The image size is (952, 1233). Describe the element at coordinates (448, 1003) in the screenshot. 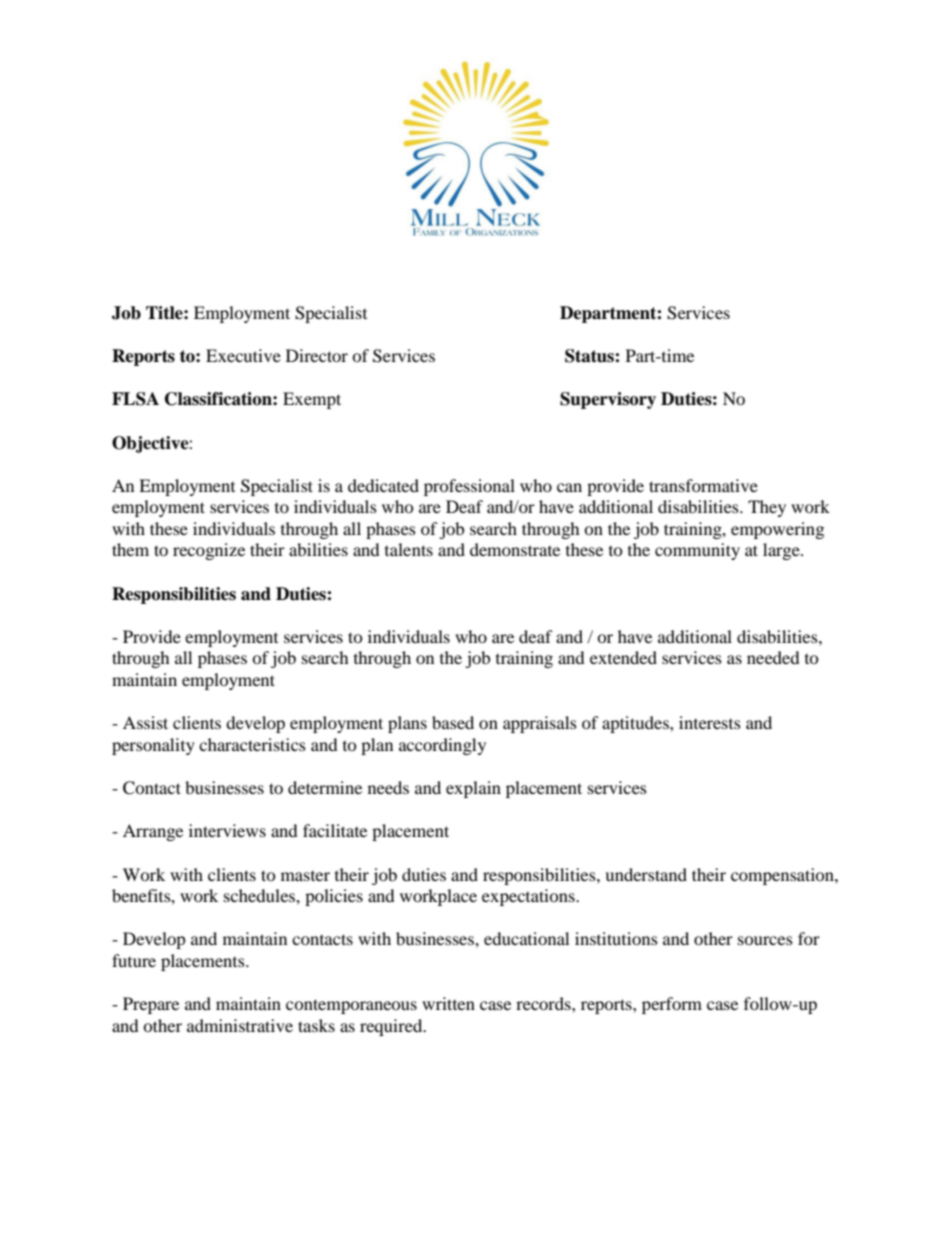

I see `written` at that location.
